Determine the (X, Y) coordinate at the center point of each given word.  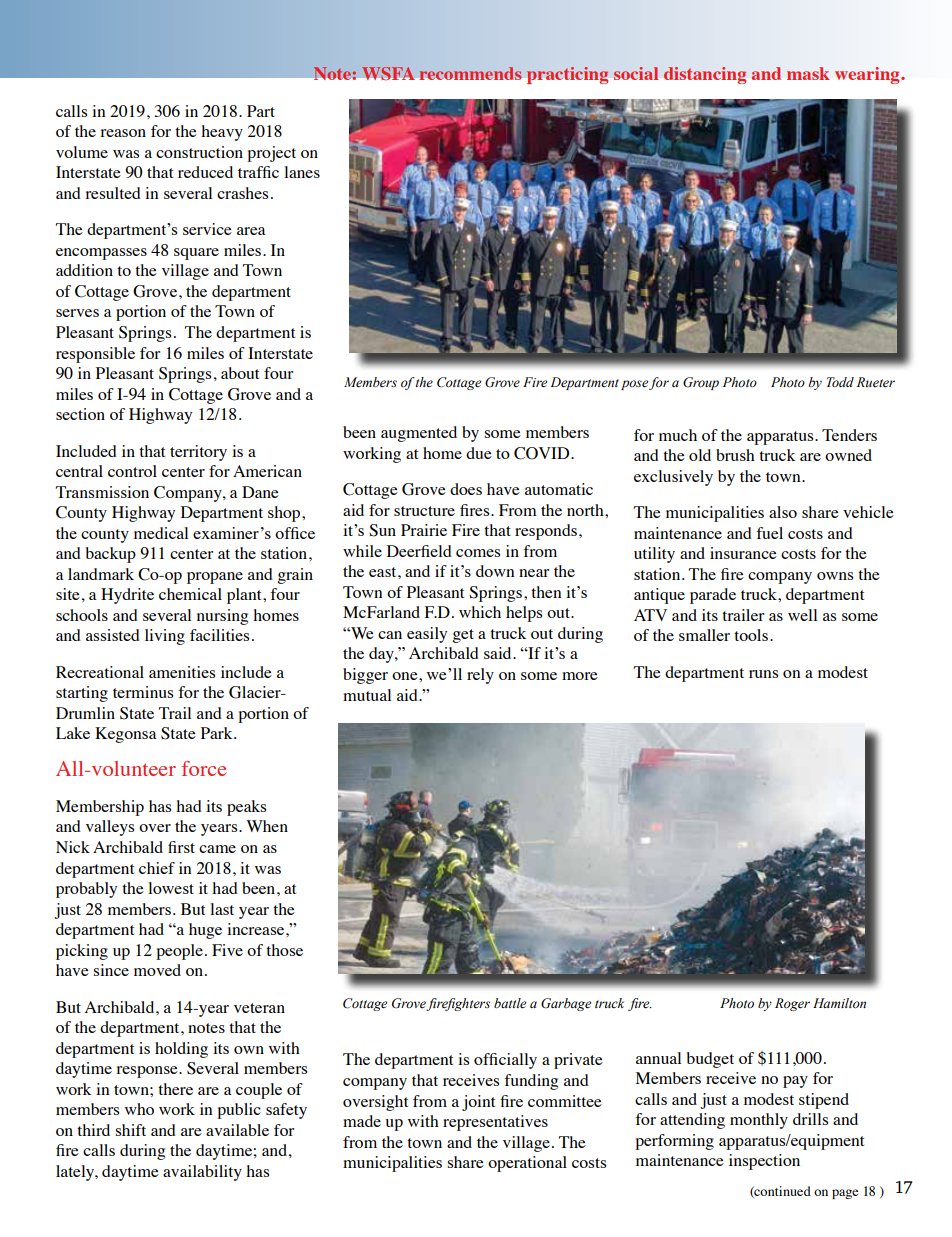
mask (808, 73)
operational (527, 1164)
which (480, 612)
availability (202, 1173)
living (165, 637)
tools (751, 635)
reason (123, 133)
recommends (470, 73)
